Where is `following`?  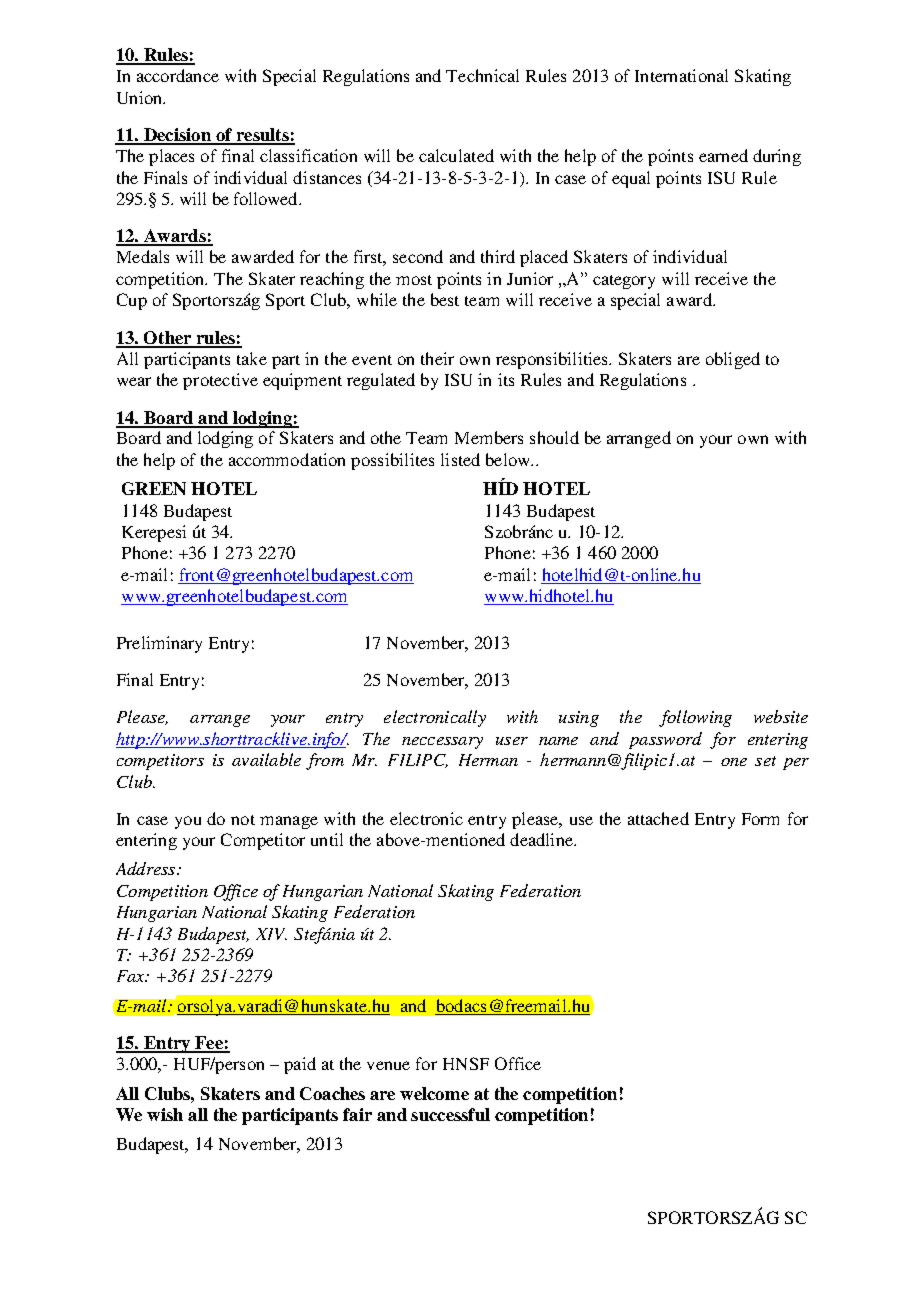 following is located at coordinates (695, 718).
